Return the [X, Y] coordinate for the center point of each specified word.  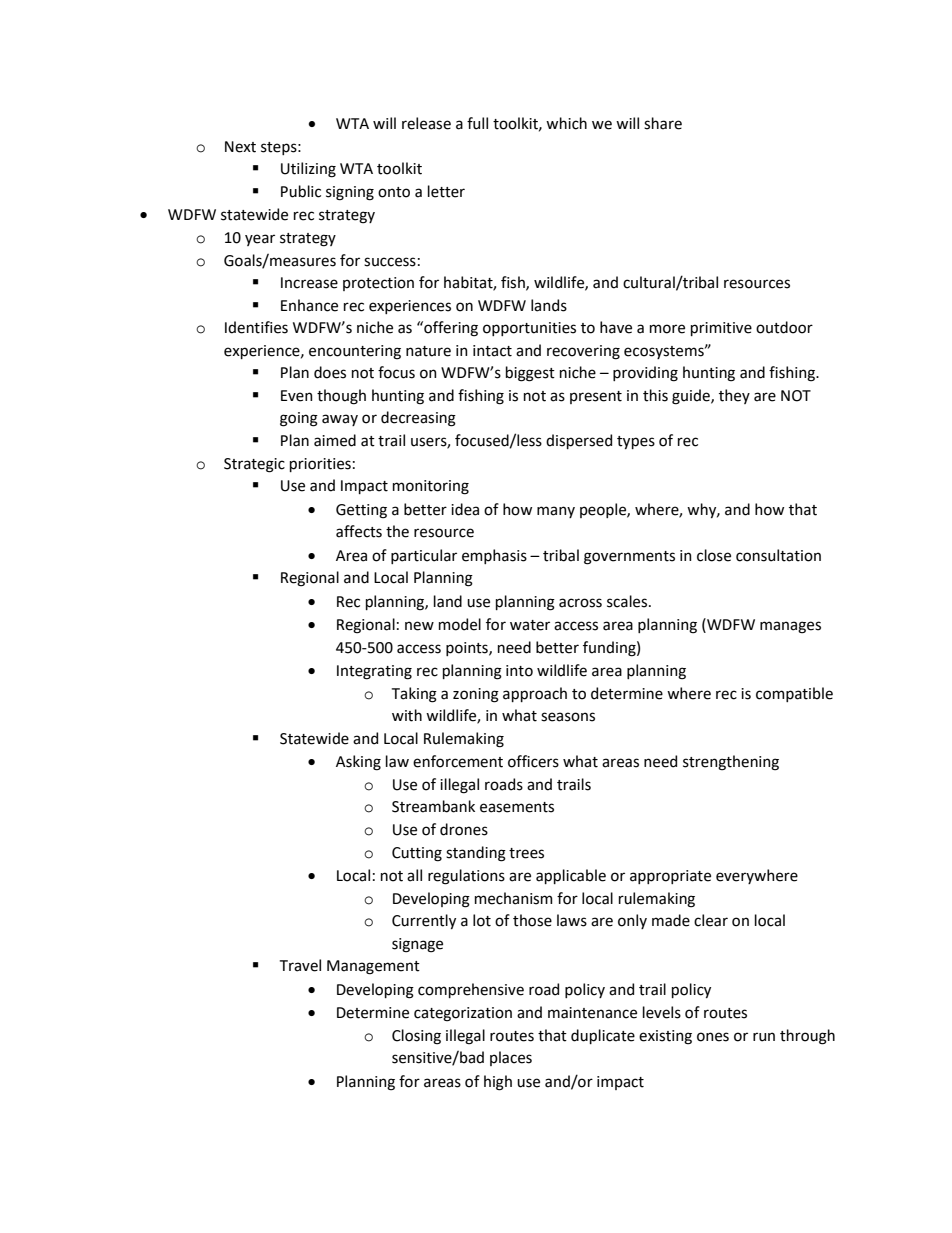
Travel [300, 965]
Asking [358, 763]
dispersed [579, 441]
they [734, 396]
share [663, 123]
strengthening [731, 763]
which [566, 123]
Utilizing [308, 170]
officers [533, 761]
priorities [320, 465]
